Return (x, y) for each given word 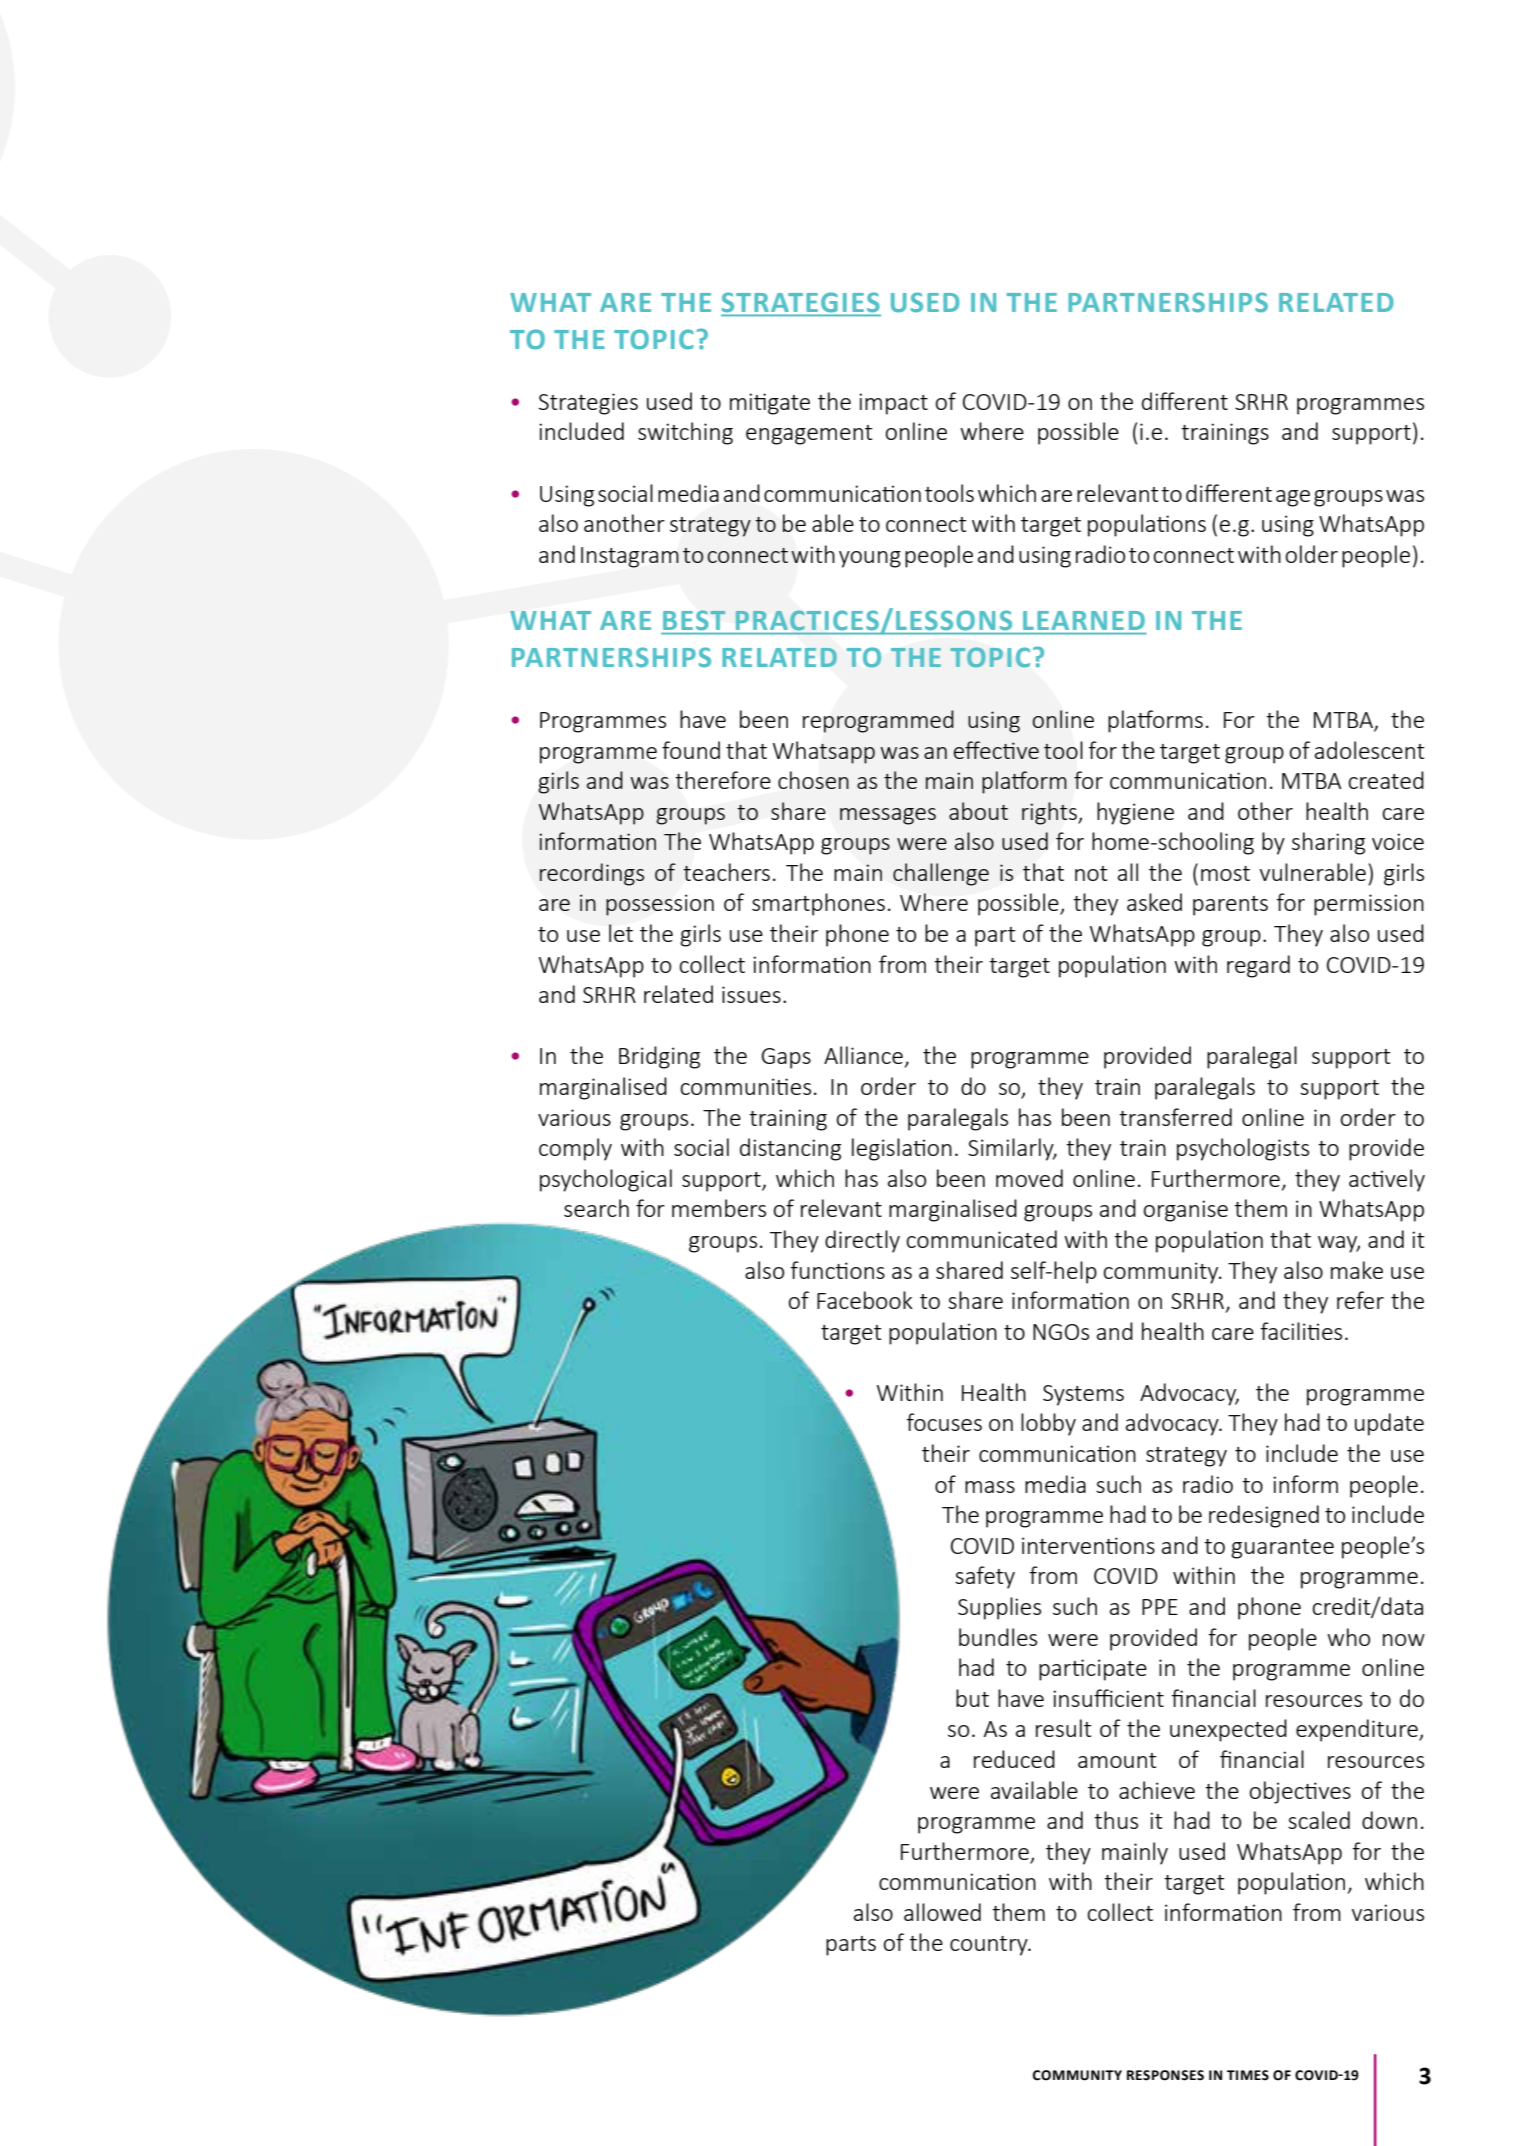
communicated (982, 1239)
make (1357, 1270)
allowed (942, 1912)
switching (685, 433)
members (719, 1208)
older (1312, 554)
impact (893, 404)
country (990, 1946)
